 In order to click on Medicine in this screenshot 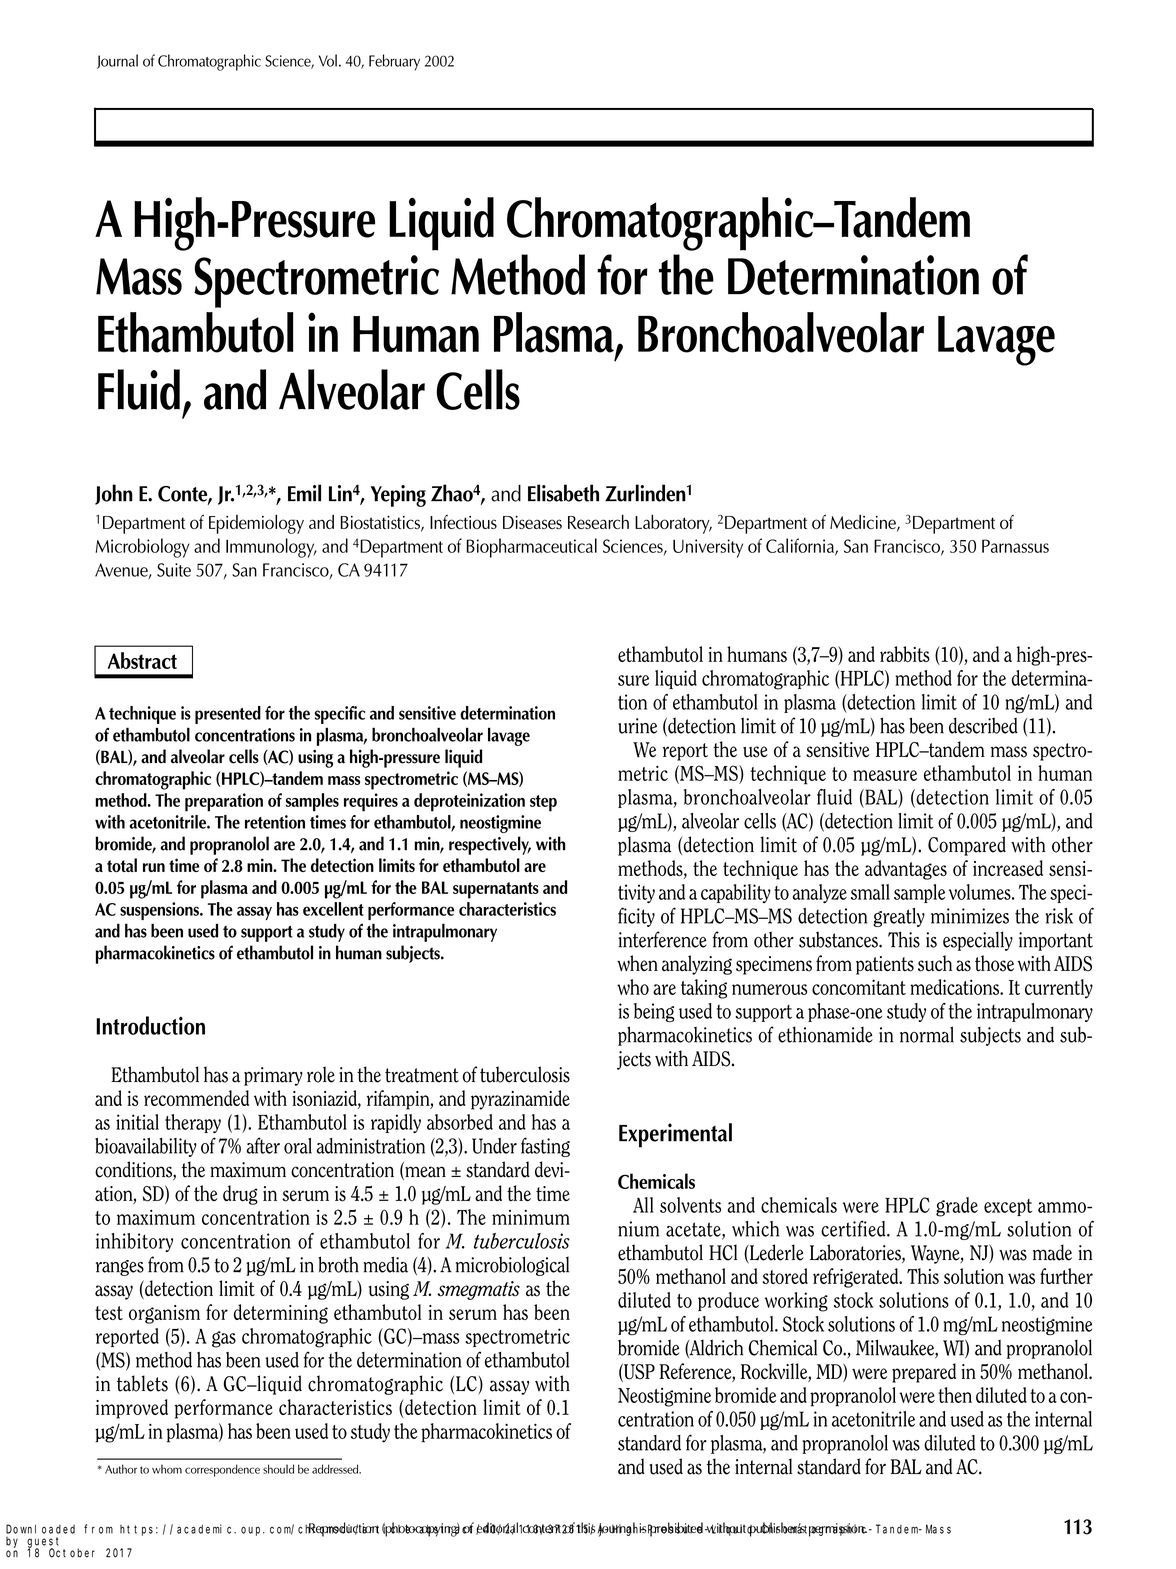, I will do `click(864, 523)`.
